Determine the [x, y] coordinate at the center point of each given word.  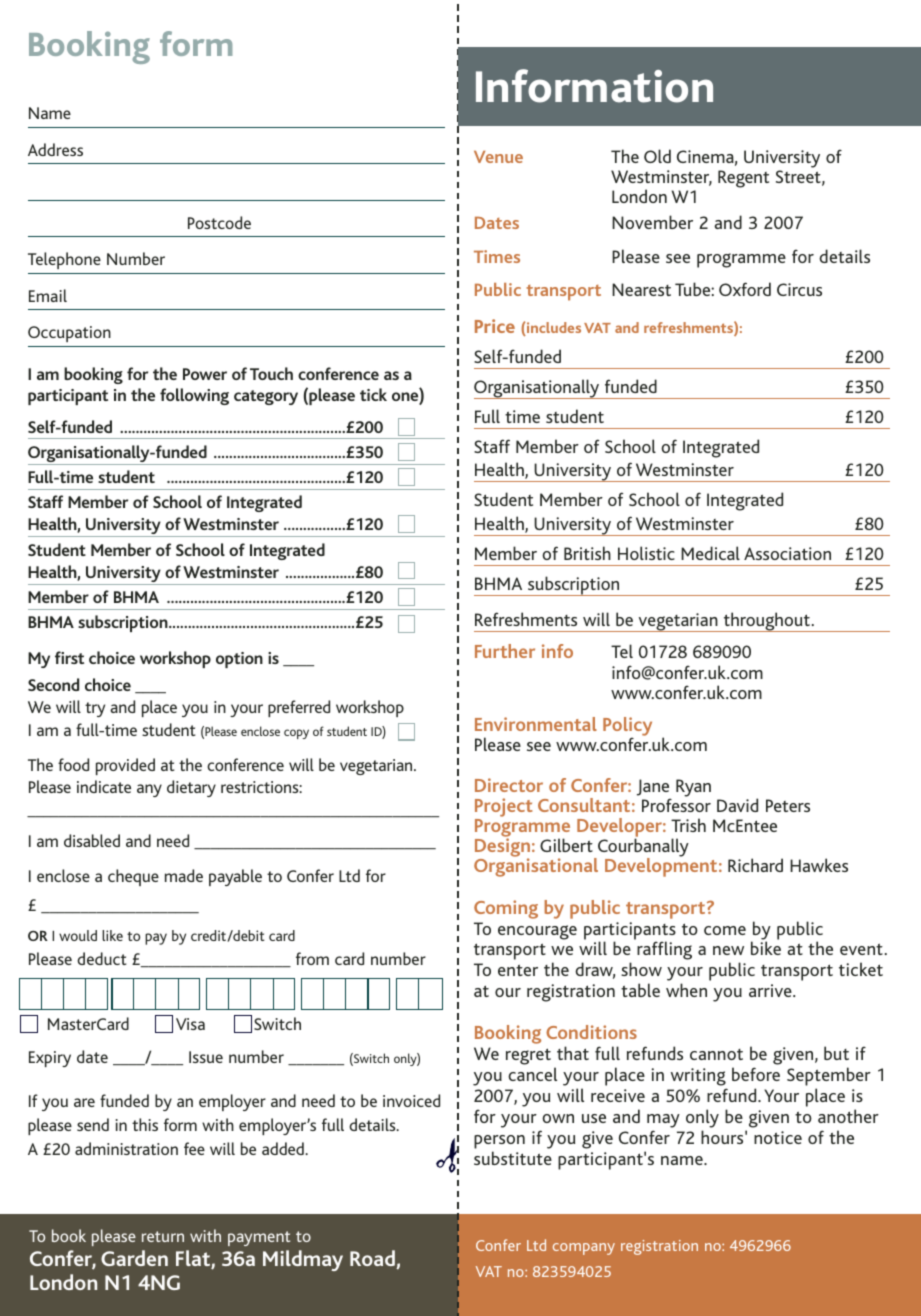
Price [495, 326]
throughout [767, 622]
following [194, 396]
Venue [498, 157]
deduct [102, 958]
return [163, 1236]
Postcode [219, 222]
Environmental [536, 724]
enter [518, 970]
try [95, 709]
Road [373, 1259]
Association [787, 553]
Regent [743, 179]
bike [766, 948]
